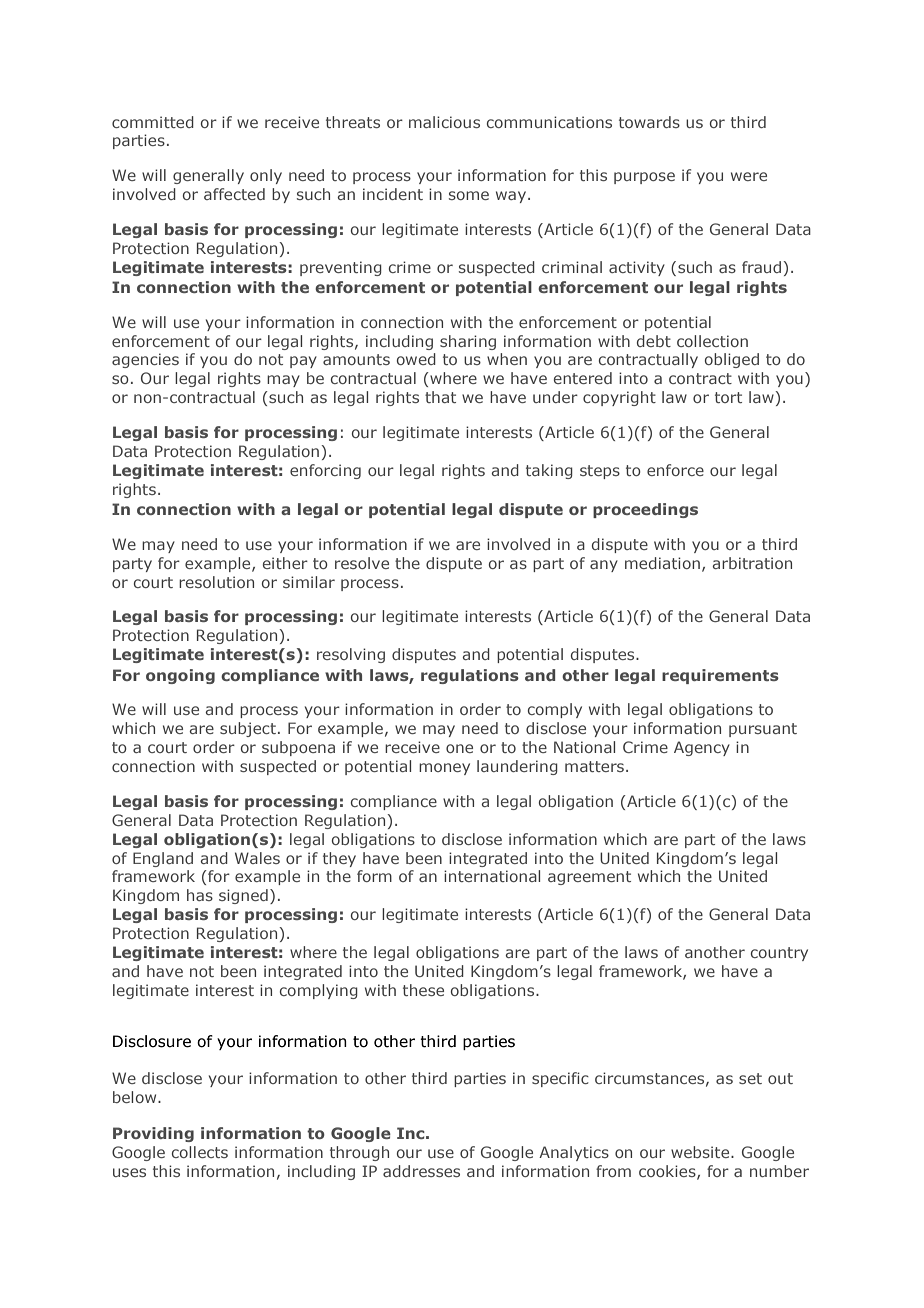 This screenshot has height=1308, width=924. I want to click on malicious, so click(444, 122).
